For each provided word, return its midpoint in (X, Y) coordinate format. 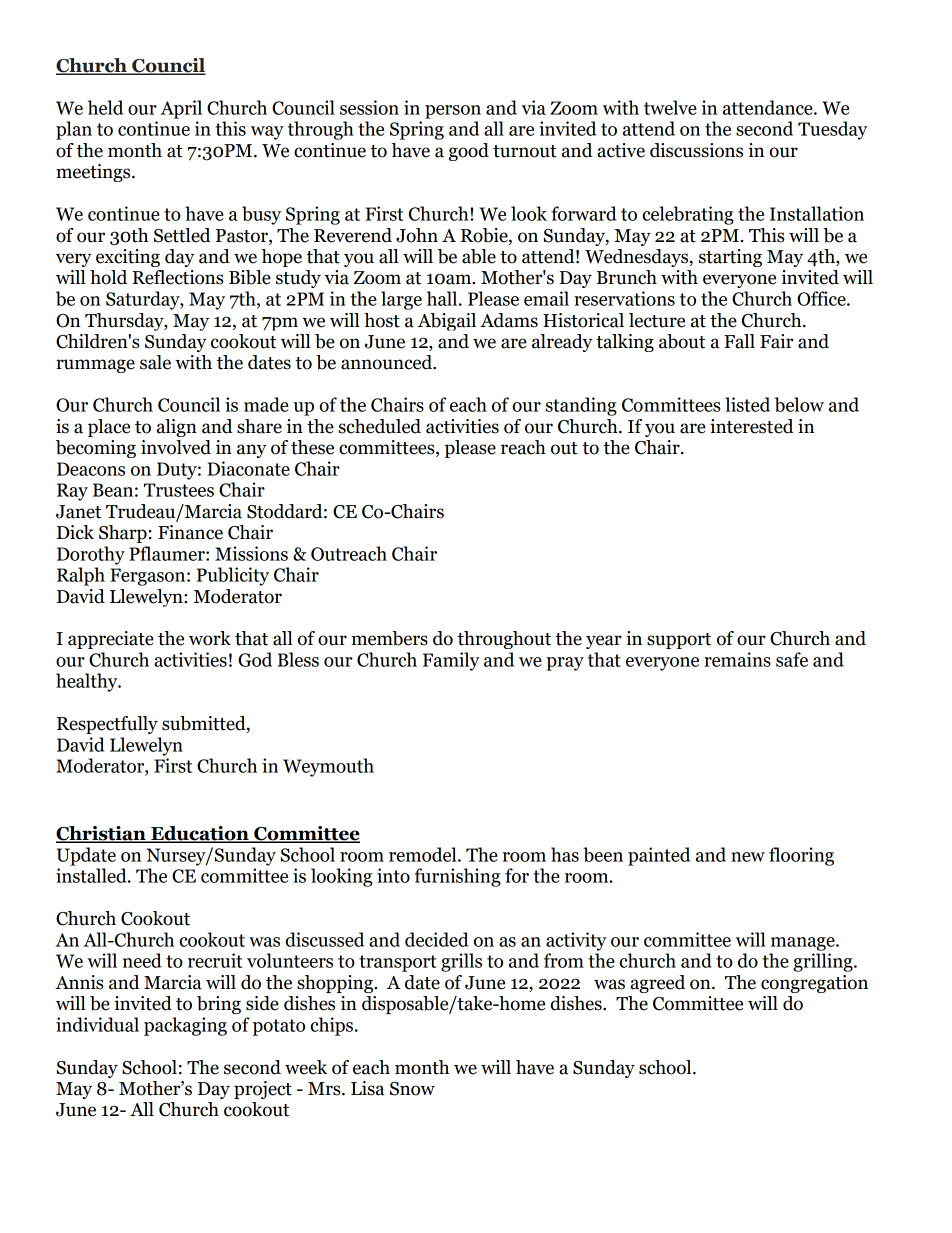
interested (752, 426)
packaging (185, 1026)
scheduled (380, 426)
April (181, 109)
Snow (412, 1089)
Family (451, 661)
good (469, 152)
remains (737, 659)
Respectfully (107, 725)
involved (176, 447)
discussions (696, 150)
